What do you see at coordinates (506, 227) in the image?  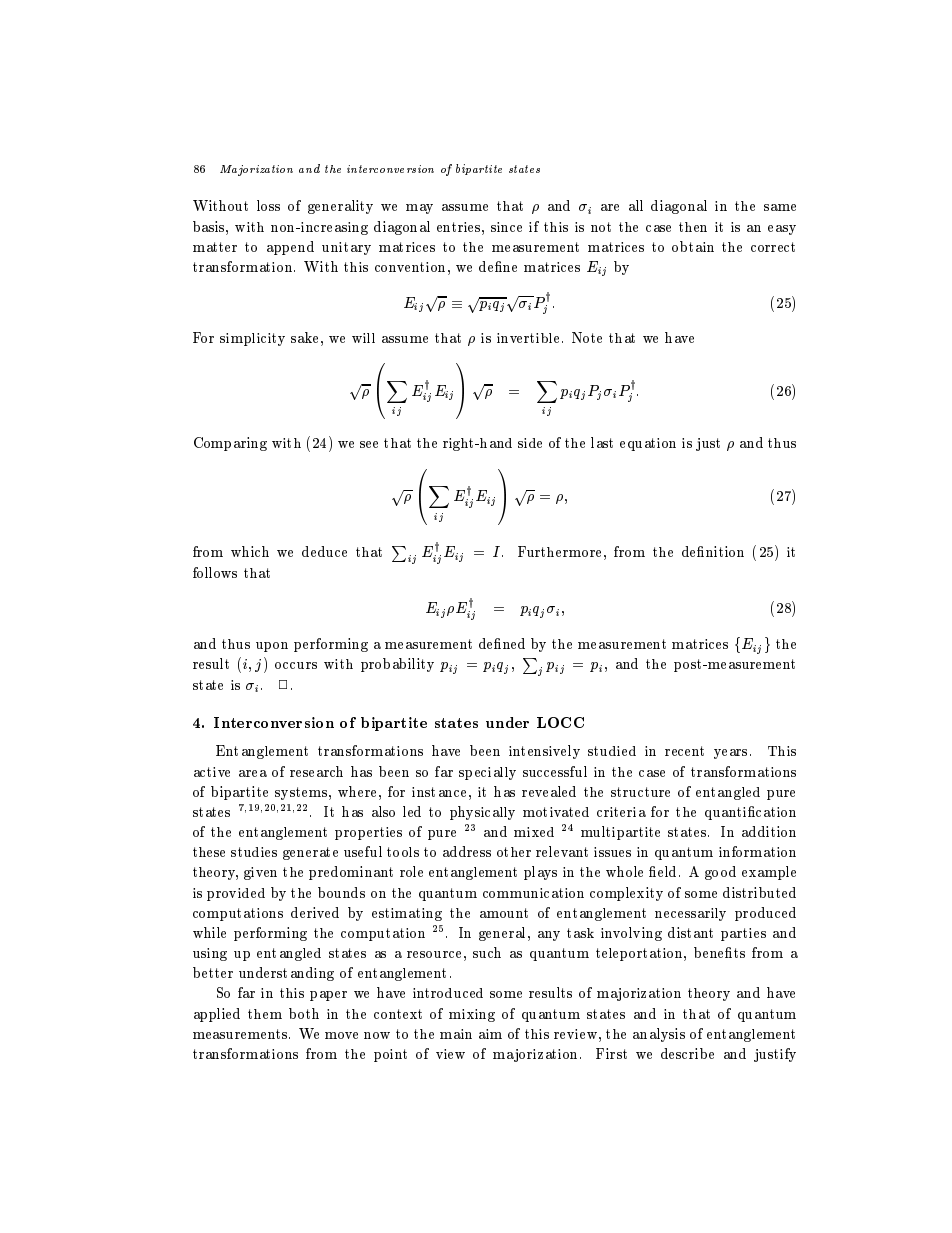 I see `since` at bounding box center [506, 227].
